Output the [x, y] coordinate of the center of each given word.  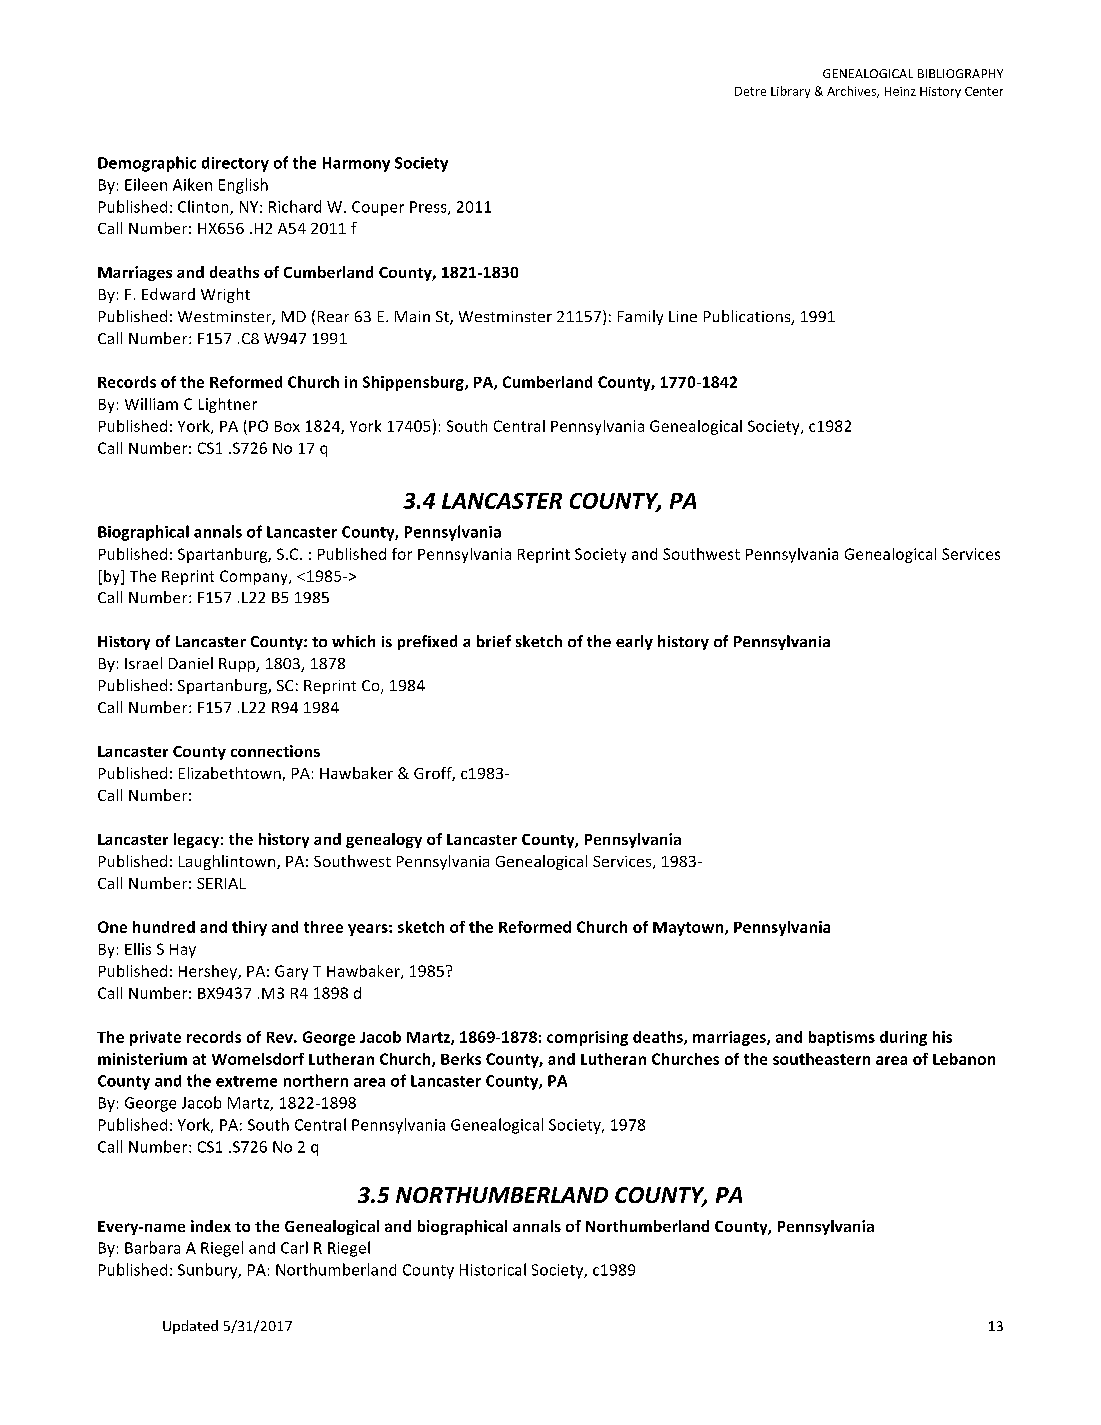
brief [494, 641]
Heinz [900, 91]
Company [255, 577]
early [634, 642]
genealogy [384, 840]
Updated [190, 1327]
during [903, 1038]
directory [235, 164]
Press [429, 208]
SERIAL [221, 883]
